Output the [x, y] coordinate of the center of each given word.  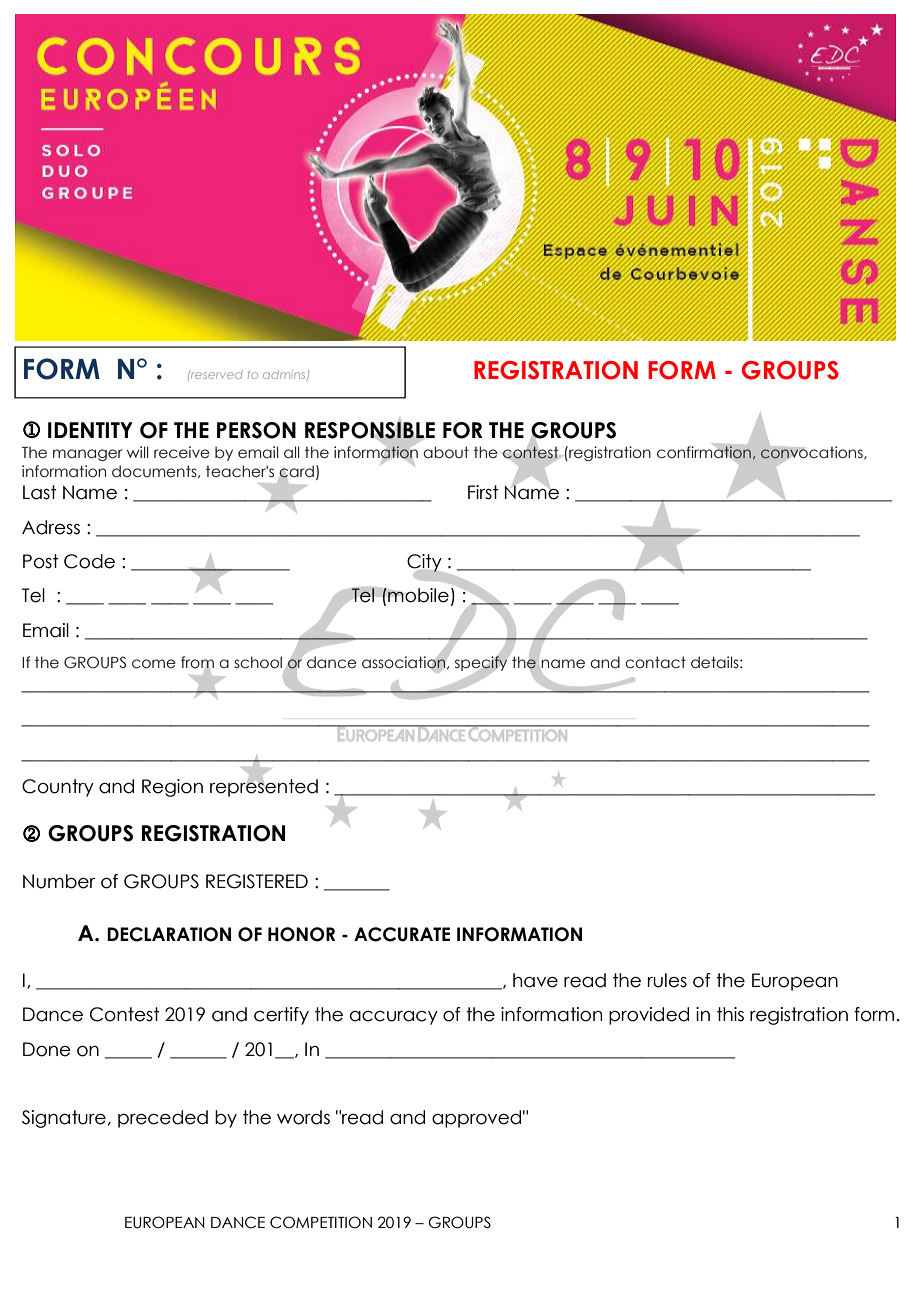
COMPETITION [321, 1222]
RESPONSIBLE [370, 429]
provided [649, 1016]
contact [655, 662]
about [446, 452]
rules [667, 980]
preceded [163, 1119]
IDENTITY [90, 430]
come [154, 664]
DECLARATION [169, 934]
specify [482, 663]
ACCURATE [402, 934]
